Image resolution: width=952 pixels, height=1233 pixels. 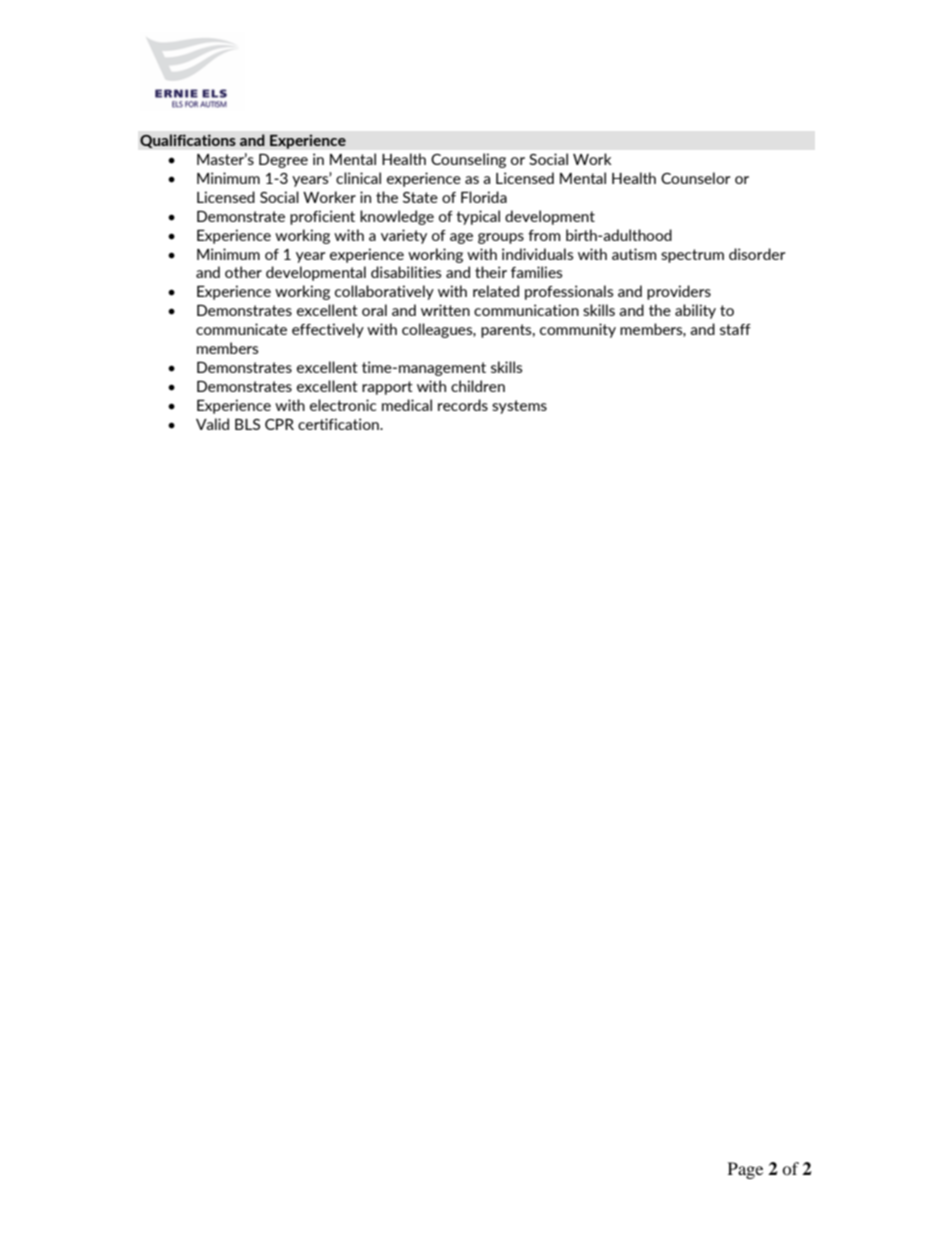 I want to click on certification, so click(x=339, y=424).
